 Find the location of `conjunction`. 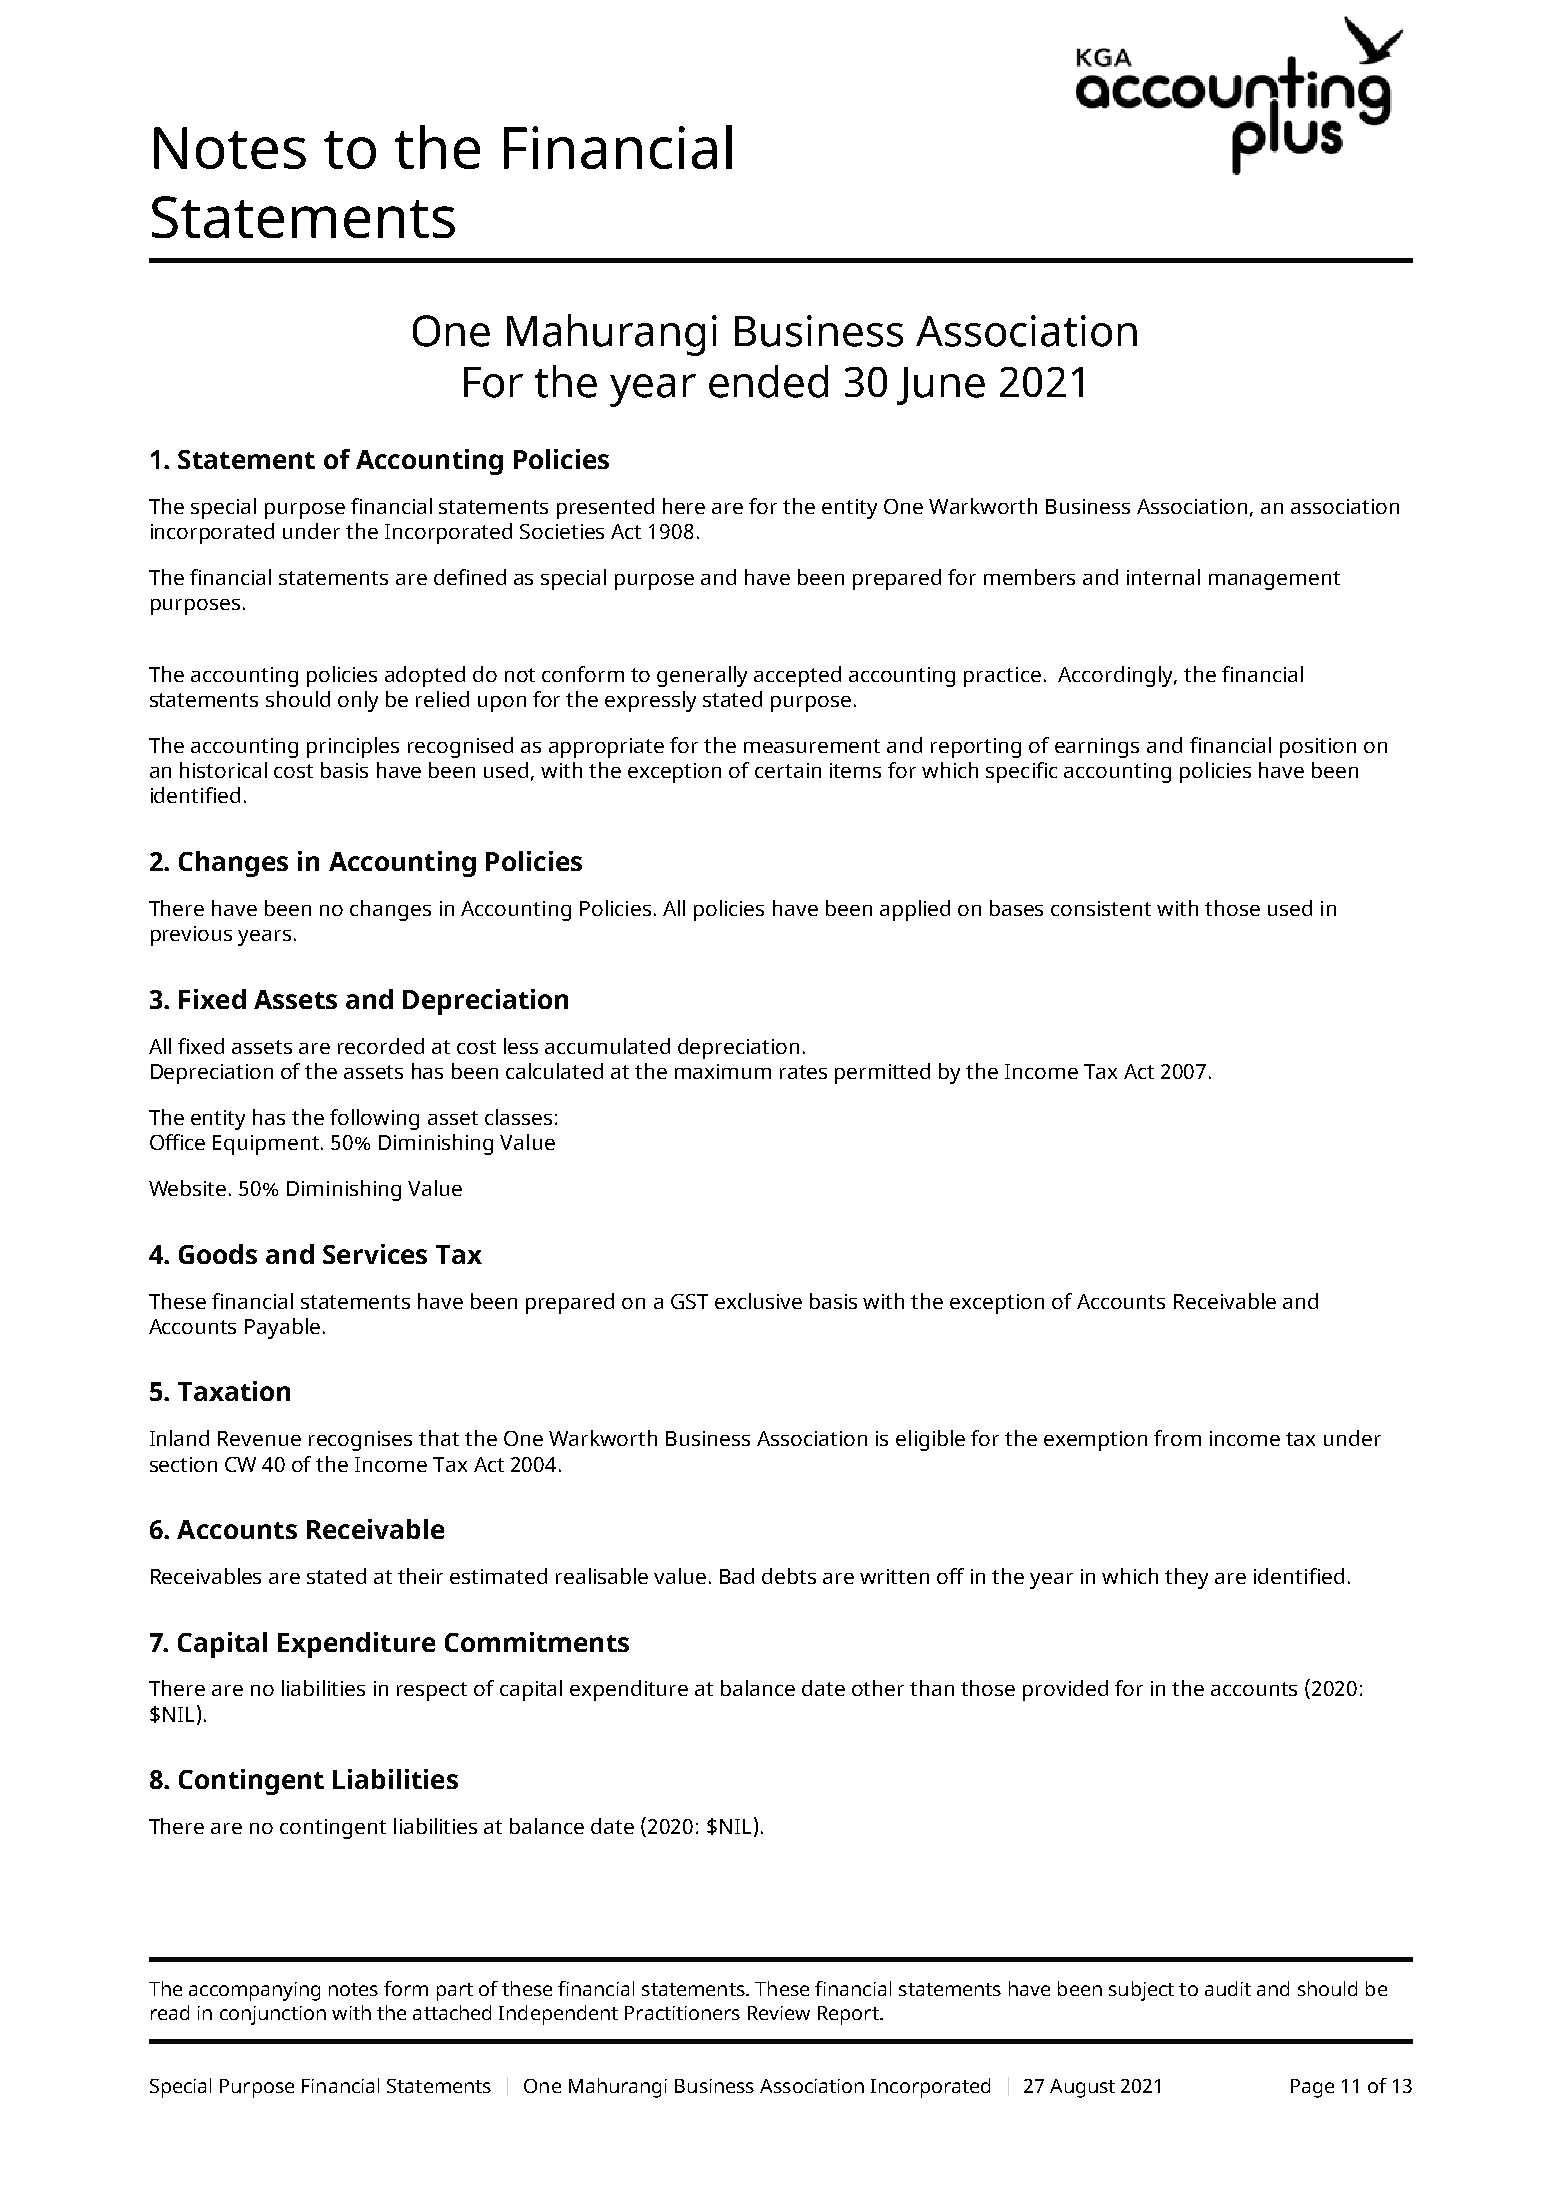

conjunction is located at coordinates (273, 2015).
